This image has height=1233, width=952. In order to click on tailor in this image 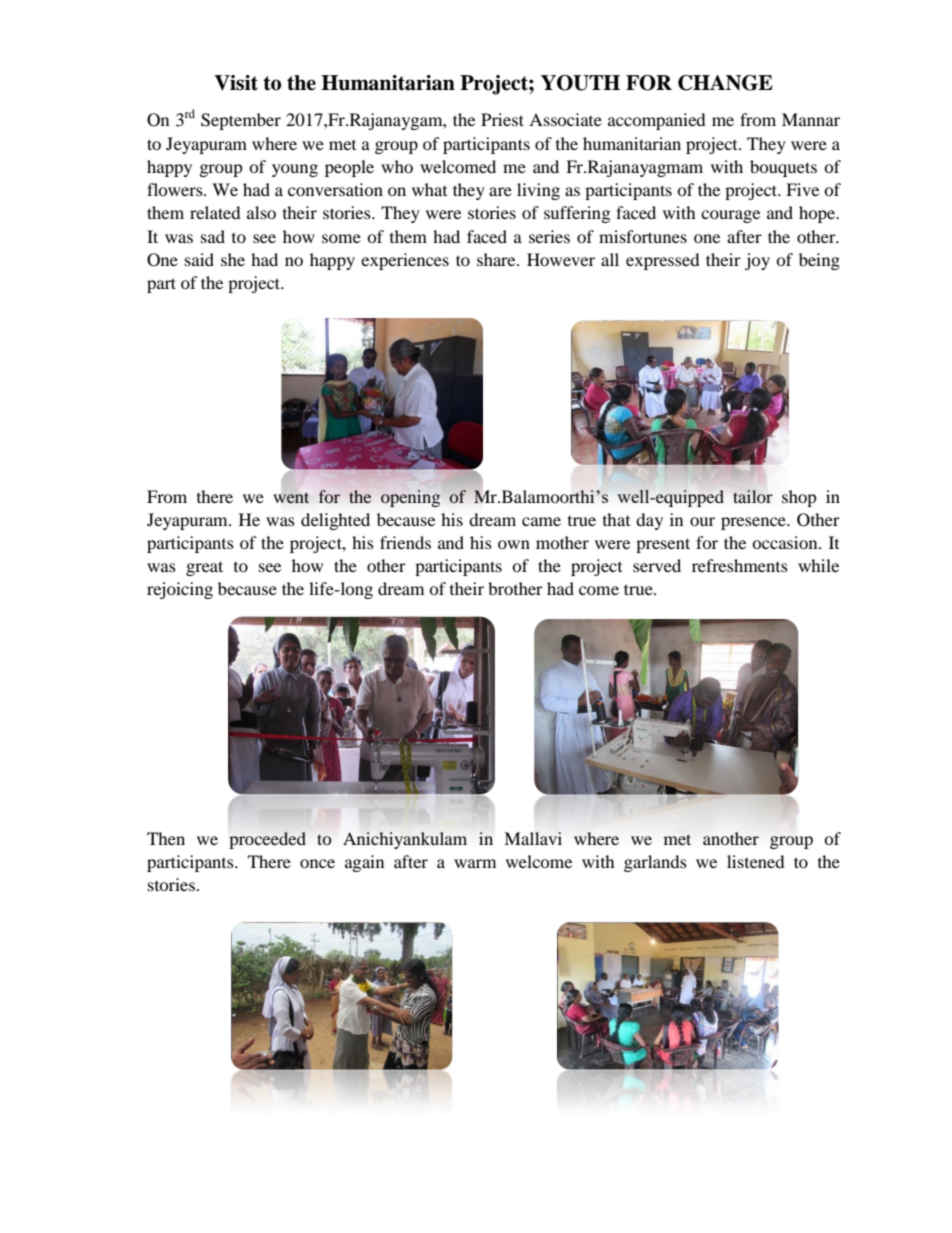, I will do `click(753, 496)`.
